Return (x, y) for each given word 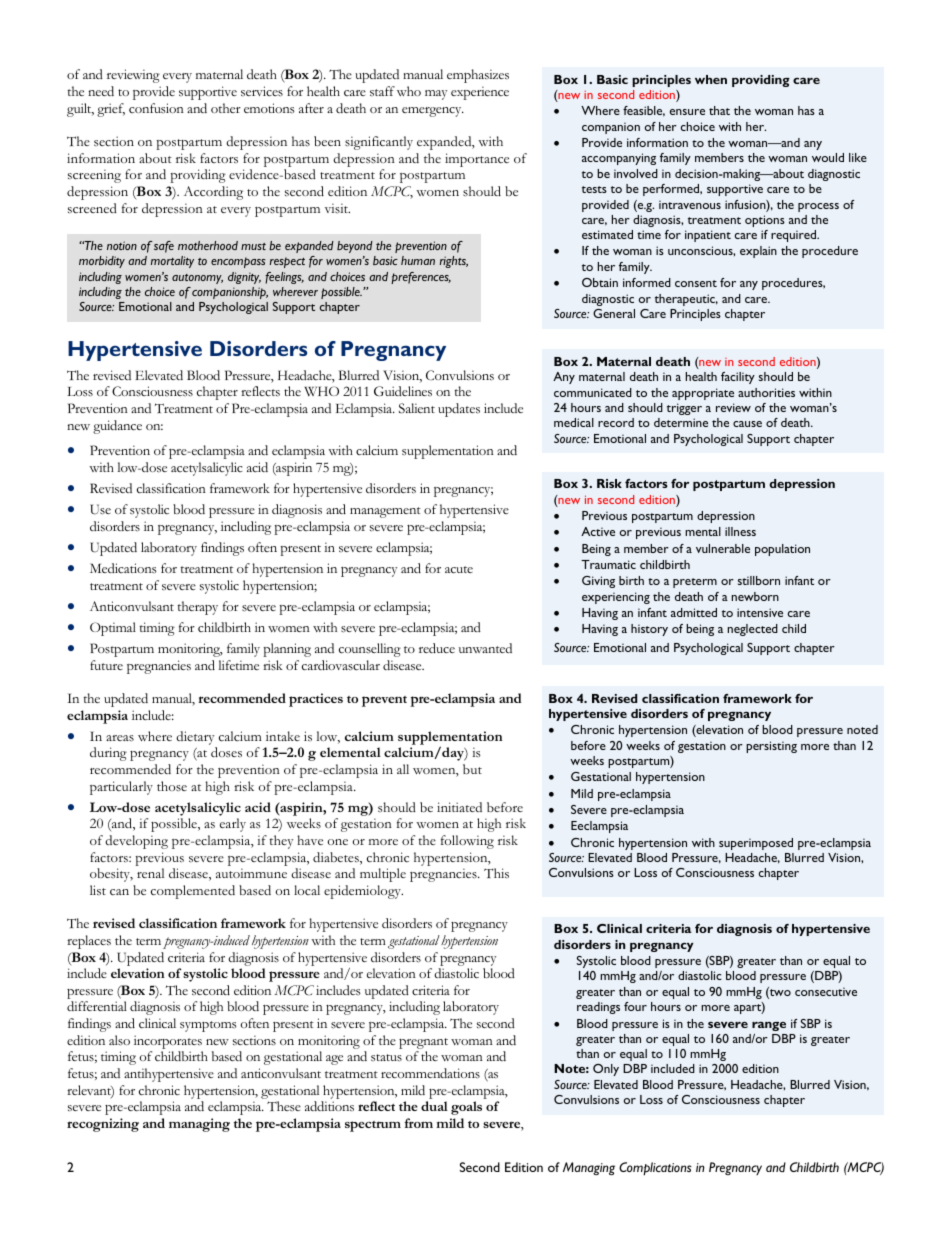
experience (480, 93)
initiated (459, 807)
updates (459, 410)
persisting (771, 747)
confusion (156, 108)
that (719, 110)
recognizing (103, 1125)
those (172, 786)
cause (747, 424)
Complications (655, 1169)
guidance (117, 427)
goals (466, 1108)
